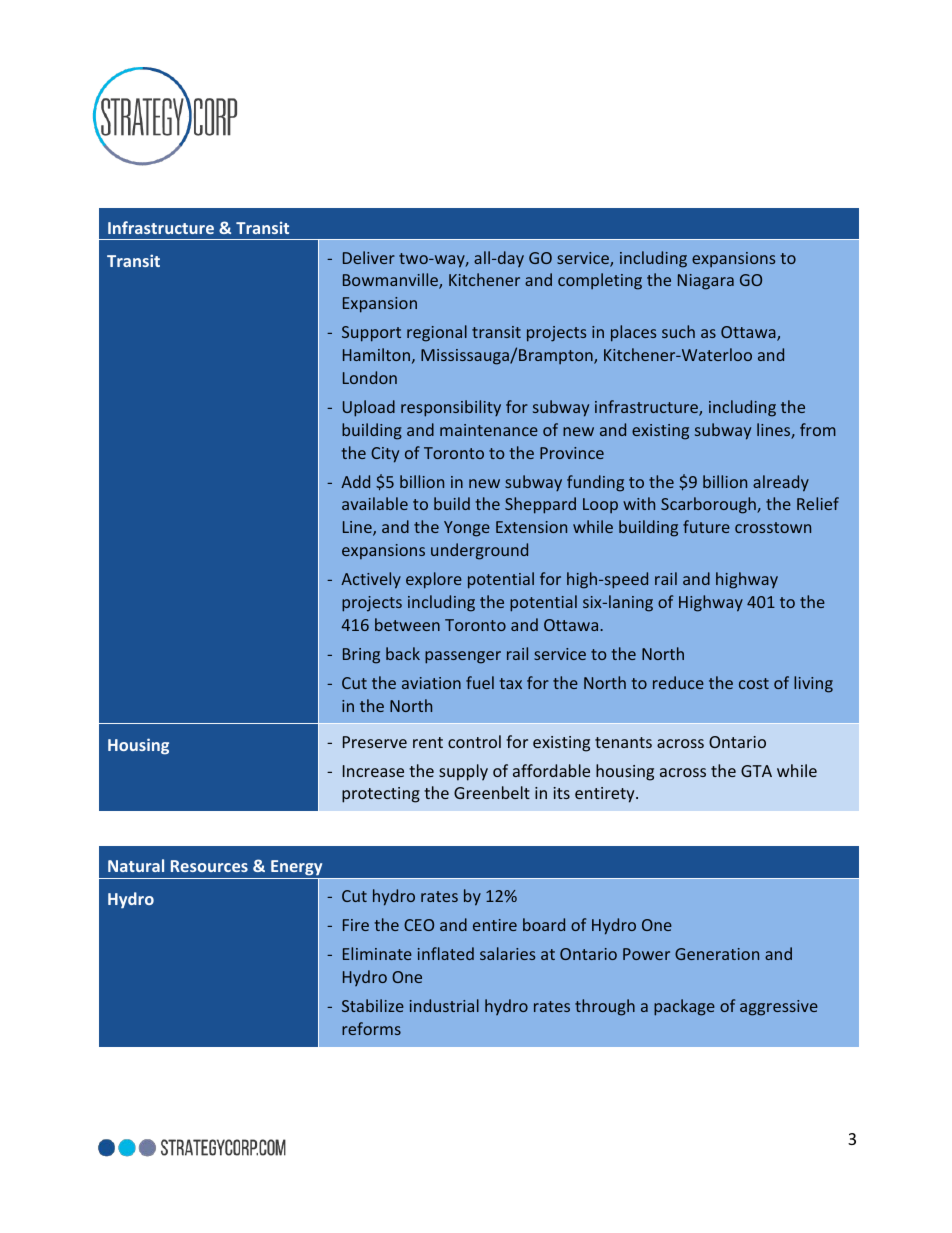 Image resolution: width=952 pixels, height=1233 pixels. I want to click on Deliver, so click(369, 257).
